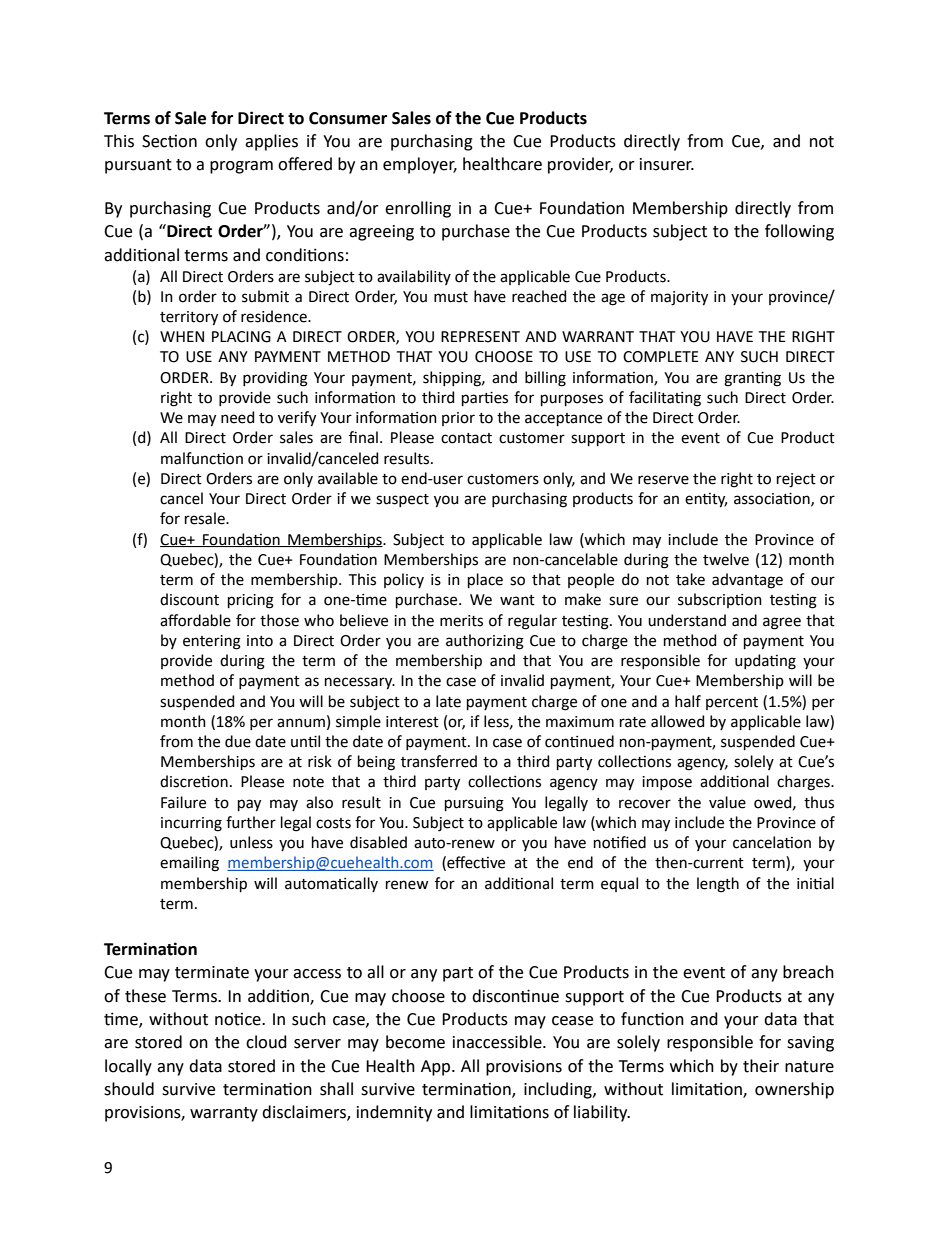  I want to click on become, so click(415, 1042).
